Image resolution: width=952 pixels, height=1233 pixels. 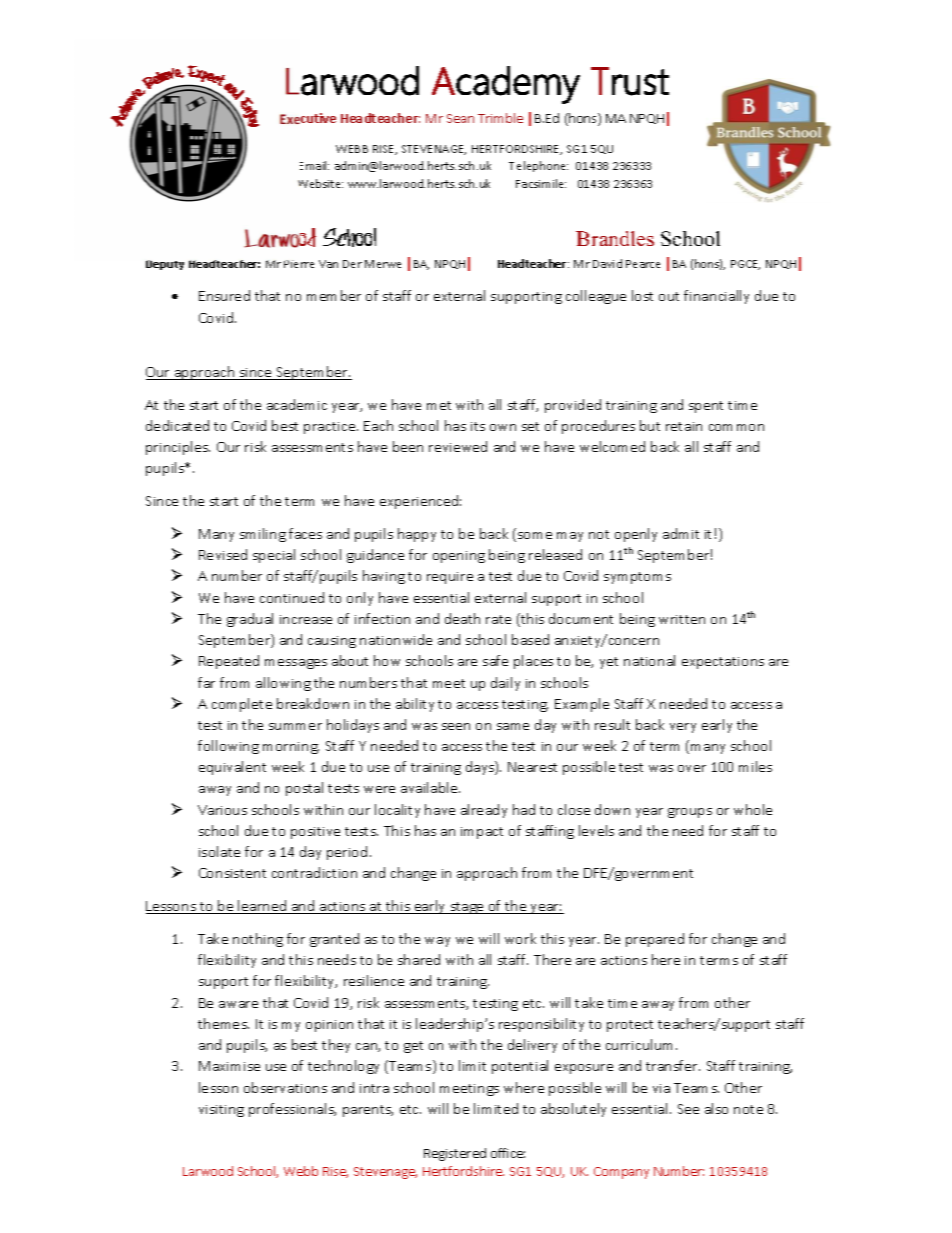 I want to click on Trust, so click(x=630, y=81).
